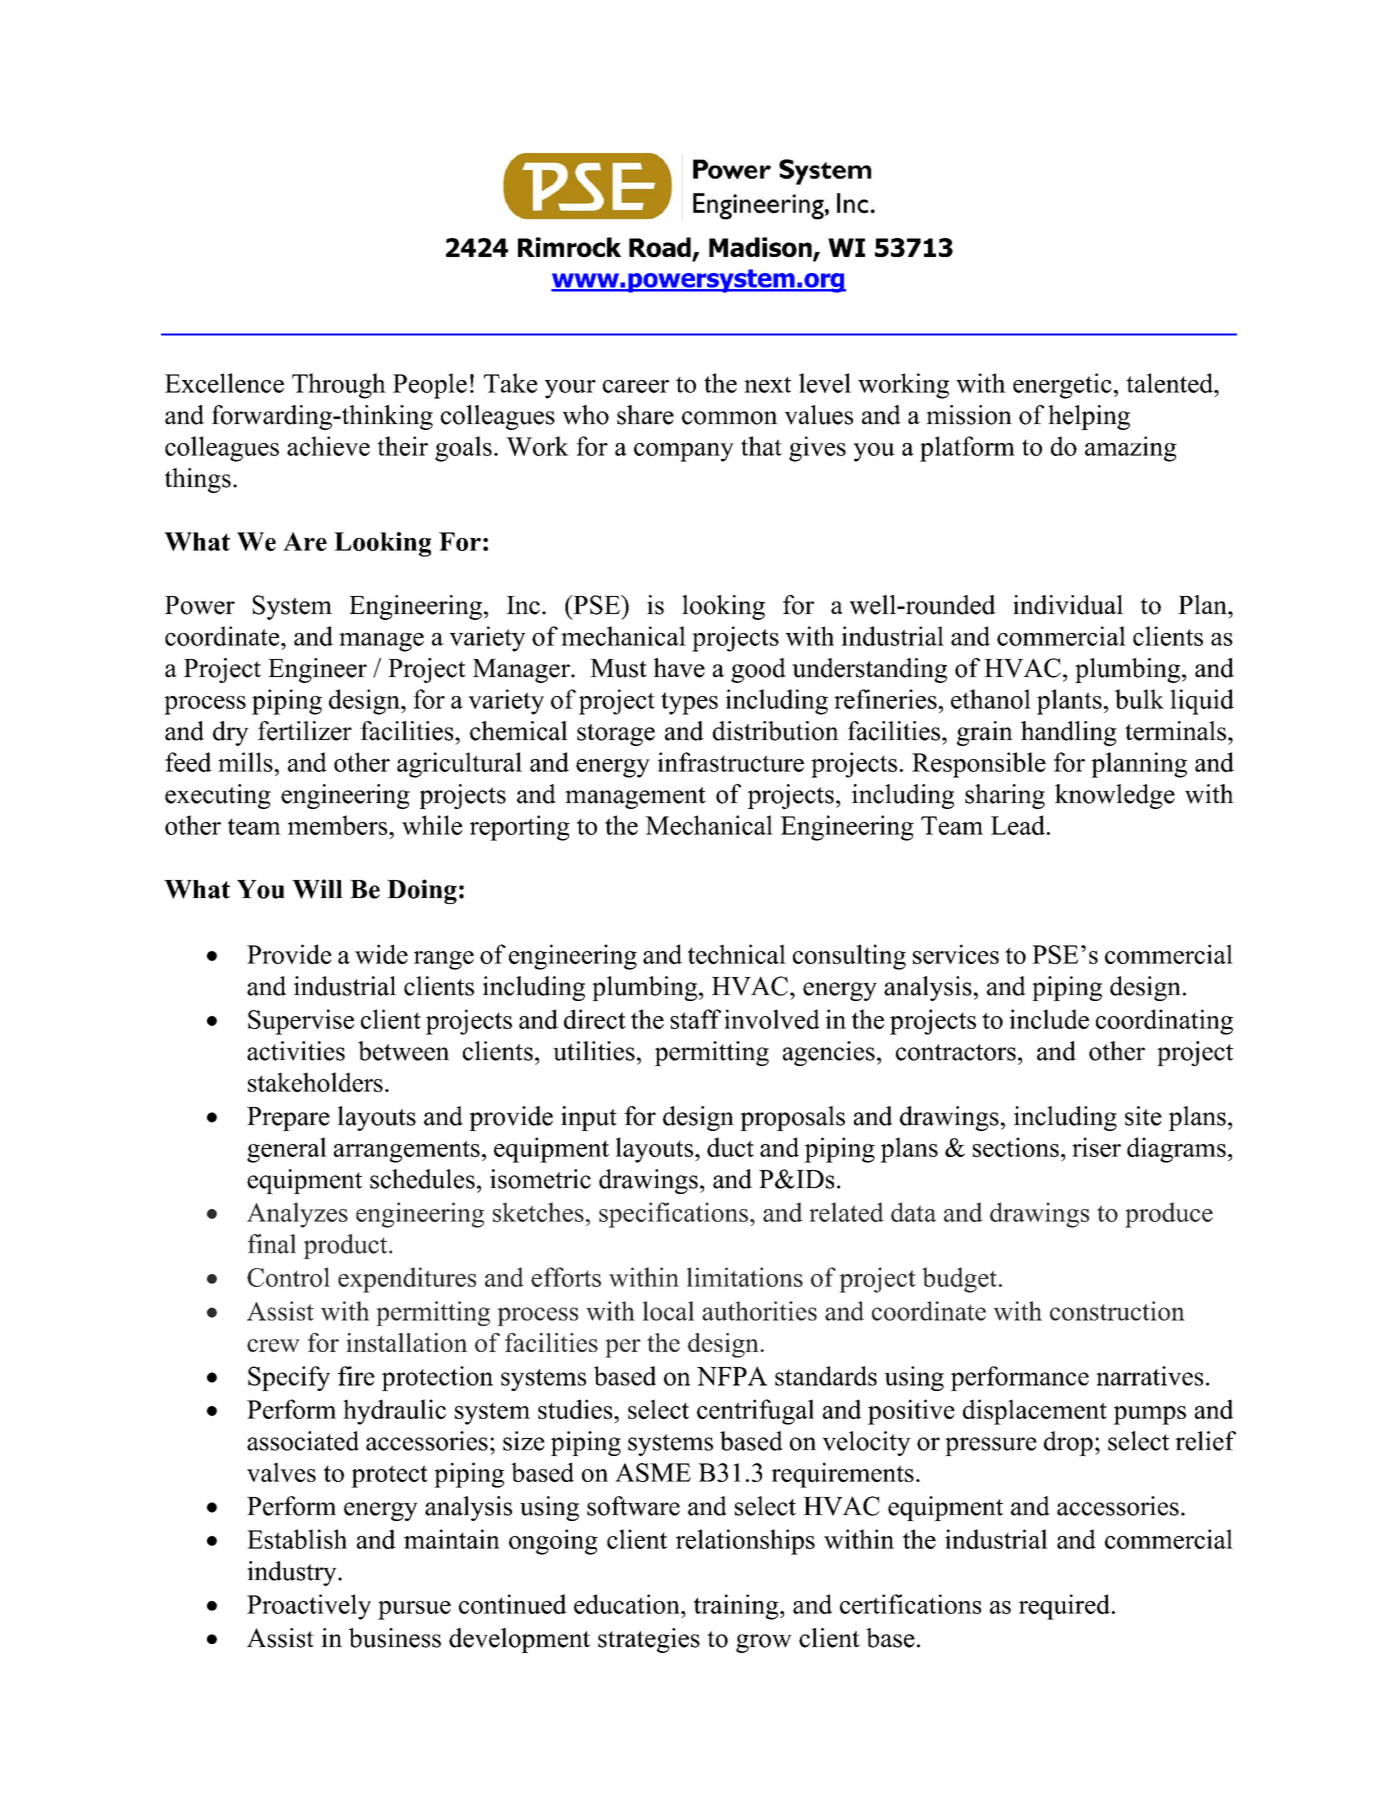 The width and height of the image is (1398, 1809). What do you see at coordinates (1049, 1019) in the image?
I see `include` at bounding box center [1049, 1019].
